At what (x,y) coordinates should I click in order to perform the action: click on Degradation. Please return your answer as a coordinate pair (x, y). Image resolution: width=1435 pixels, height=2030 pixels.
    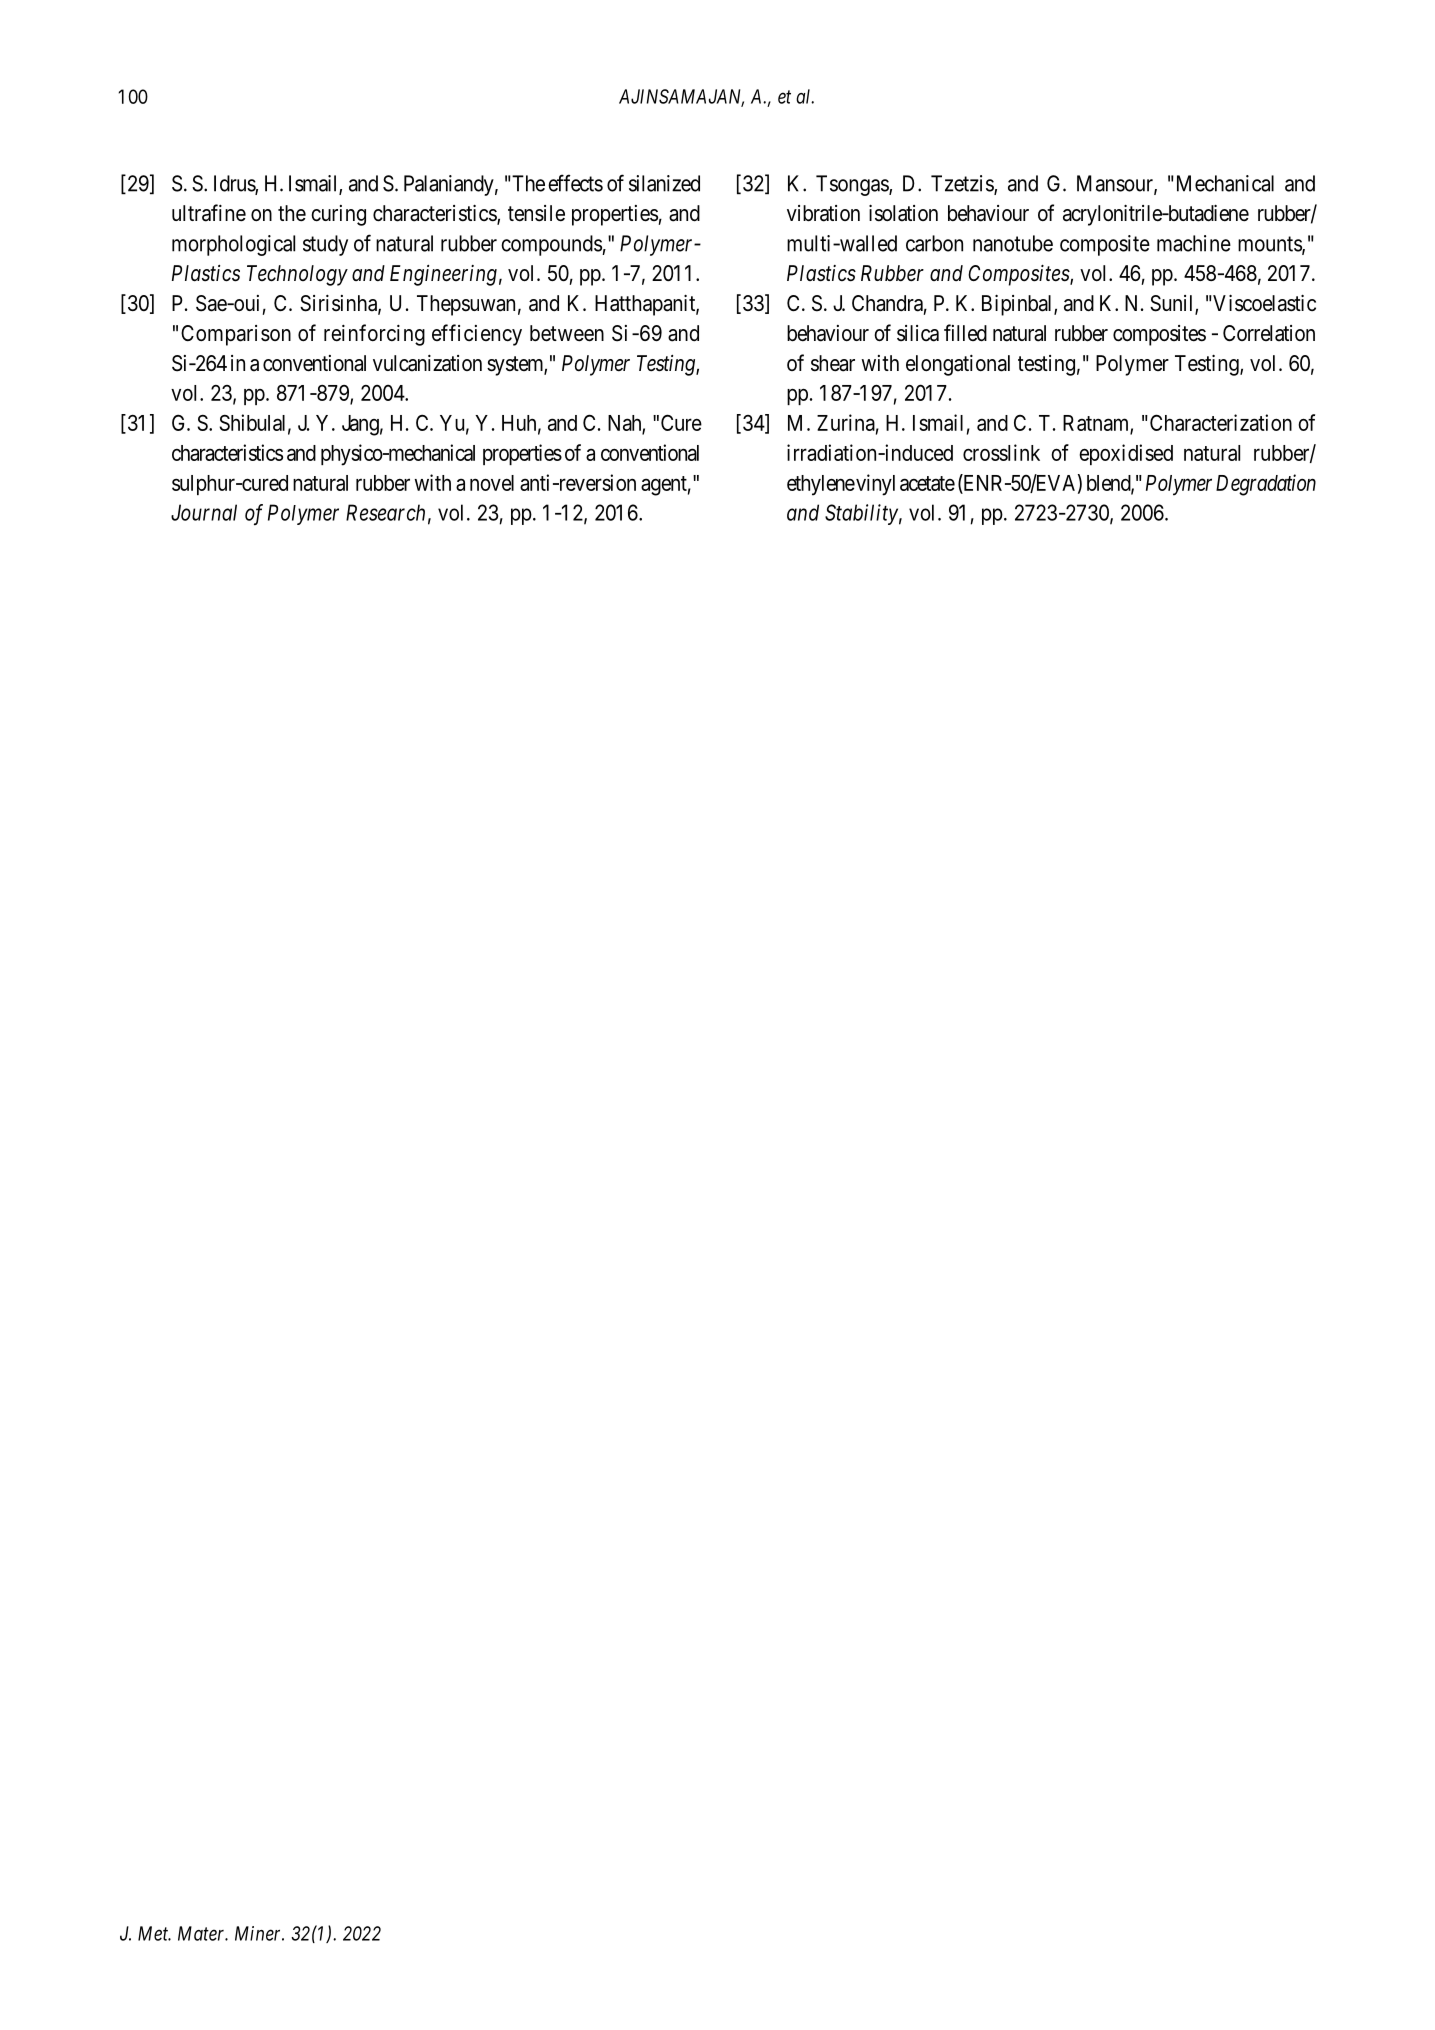
    Looking at the image, I should click on (1266, 485).
